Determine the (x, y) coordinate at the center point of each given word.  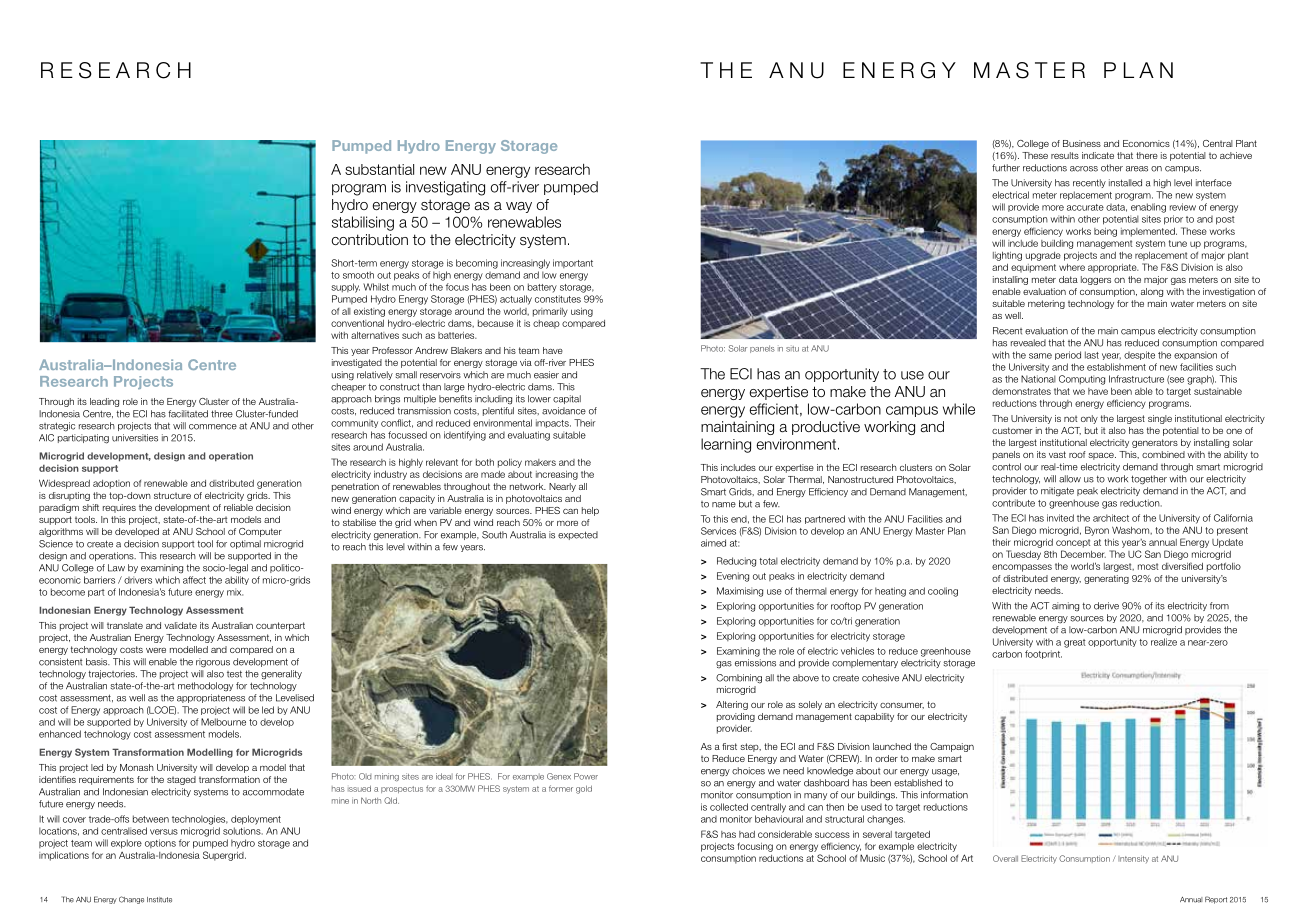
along (1152, 292)
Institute (159, 900)
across (1084, 169)
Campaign (952, 747)
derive (1106, 606)
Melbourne (223, 722)
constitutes (558, 299)
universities (135, 438)
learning (726, 445)
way (519, 207)
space (1102, 456)
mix (235, 592)
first (729, 746)
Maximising (740, 592)
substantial (379, 169)
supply (345, 288)
